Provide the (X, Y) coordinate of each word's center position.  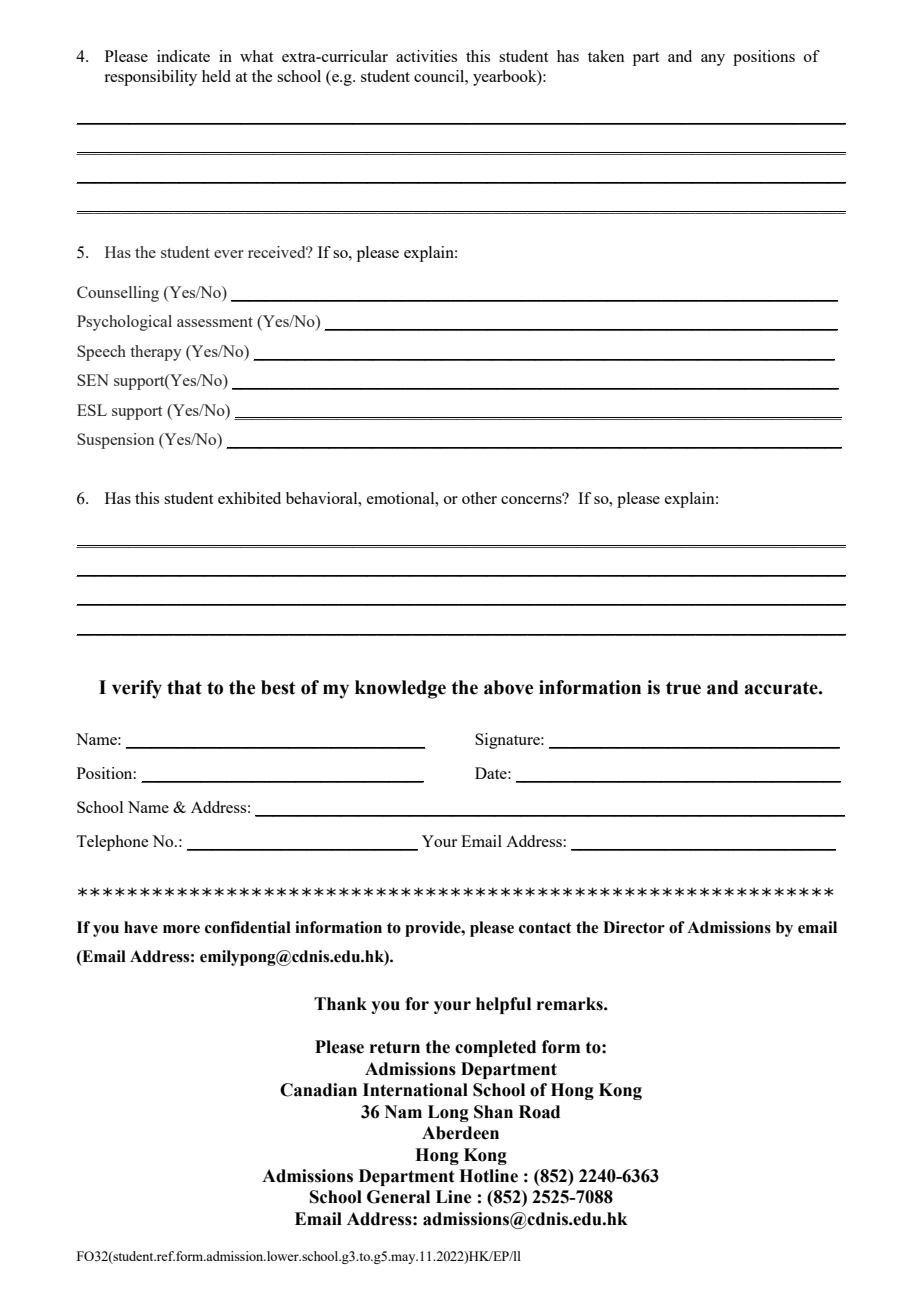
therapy (156, 353)
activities (426, 56)
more (181, 929)
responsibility (150, 78)
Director (634, 927)
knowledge (400, 689)
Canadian (318, 1090)
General (398, 1197)
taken (606, 56)
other (479, 498)
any (713, 60)
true (683, 688)
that (184, 687)
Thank (340, 1004)
